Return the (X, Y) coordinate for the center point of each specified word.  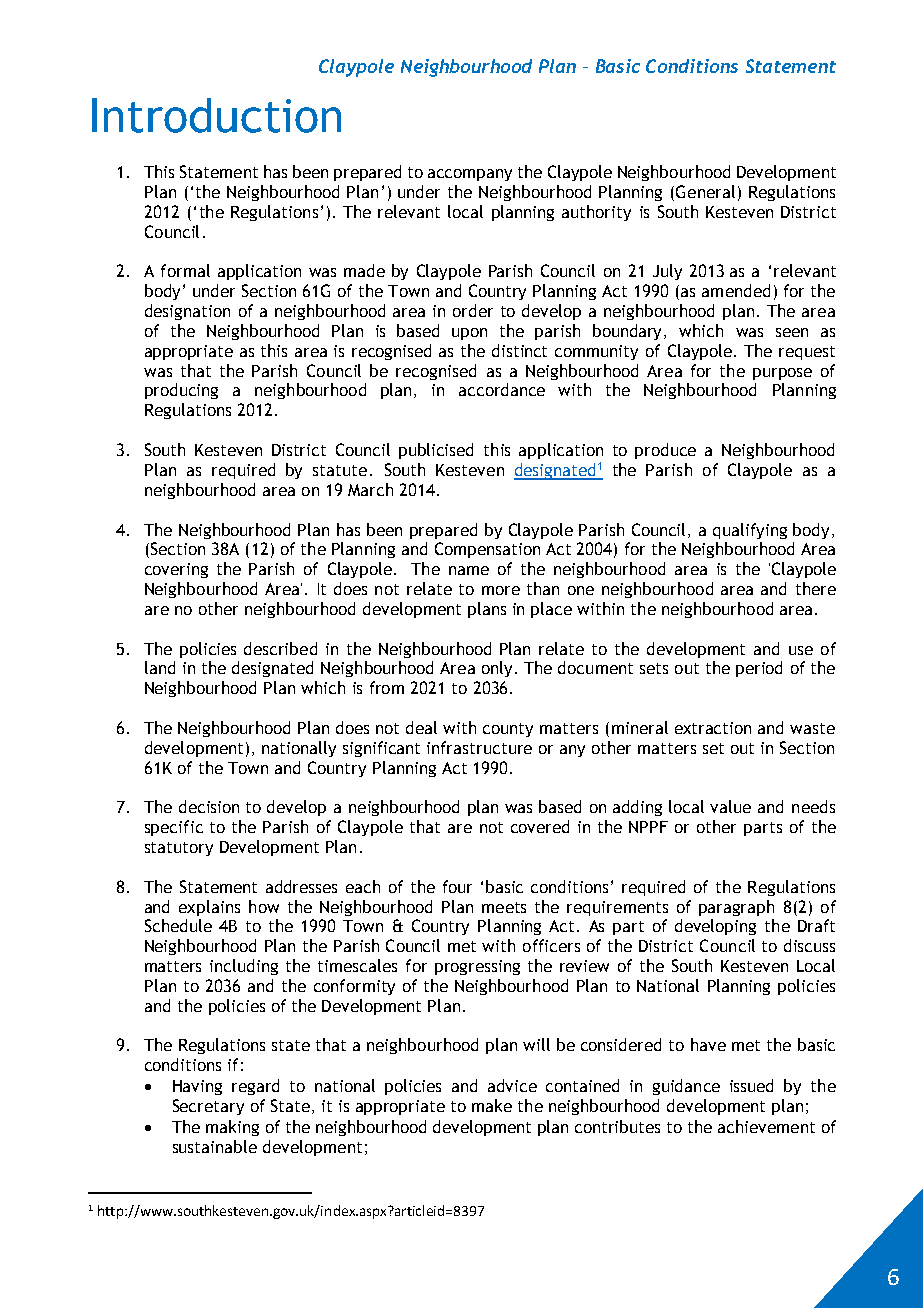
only (497, 669)
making (232, 1128)
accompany (470, 175)
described (280, 648)
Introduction (216, 115)
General (705, 191)
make (492, 1105)
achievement (766, 1126)
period (759, 669)
